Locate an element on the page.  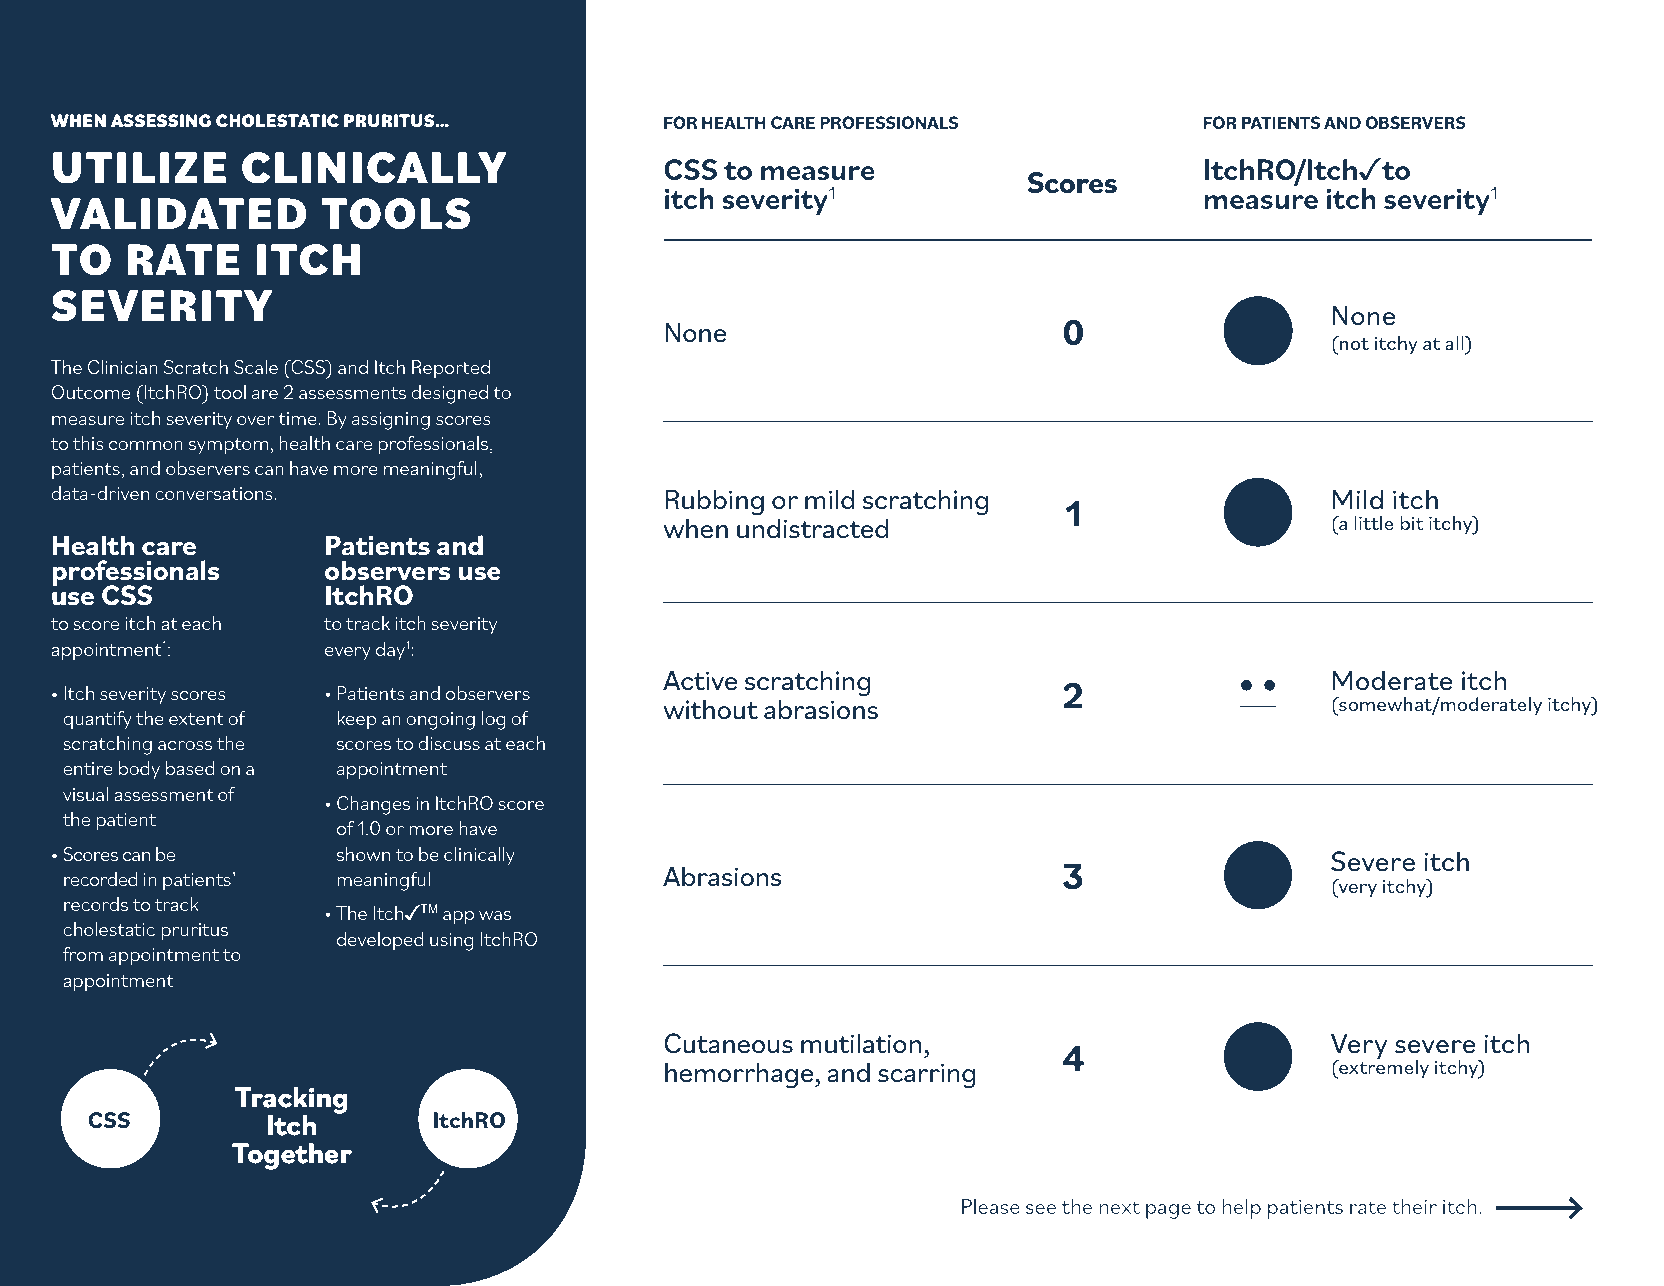
Rubbing is located at coordinates (714, 502).
